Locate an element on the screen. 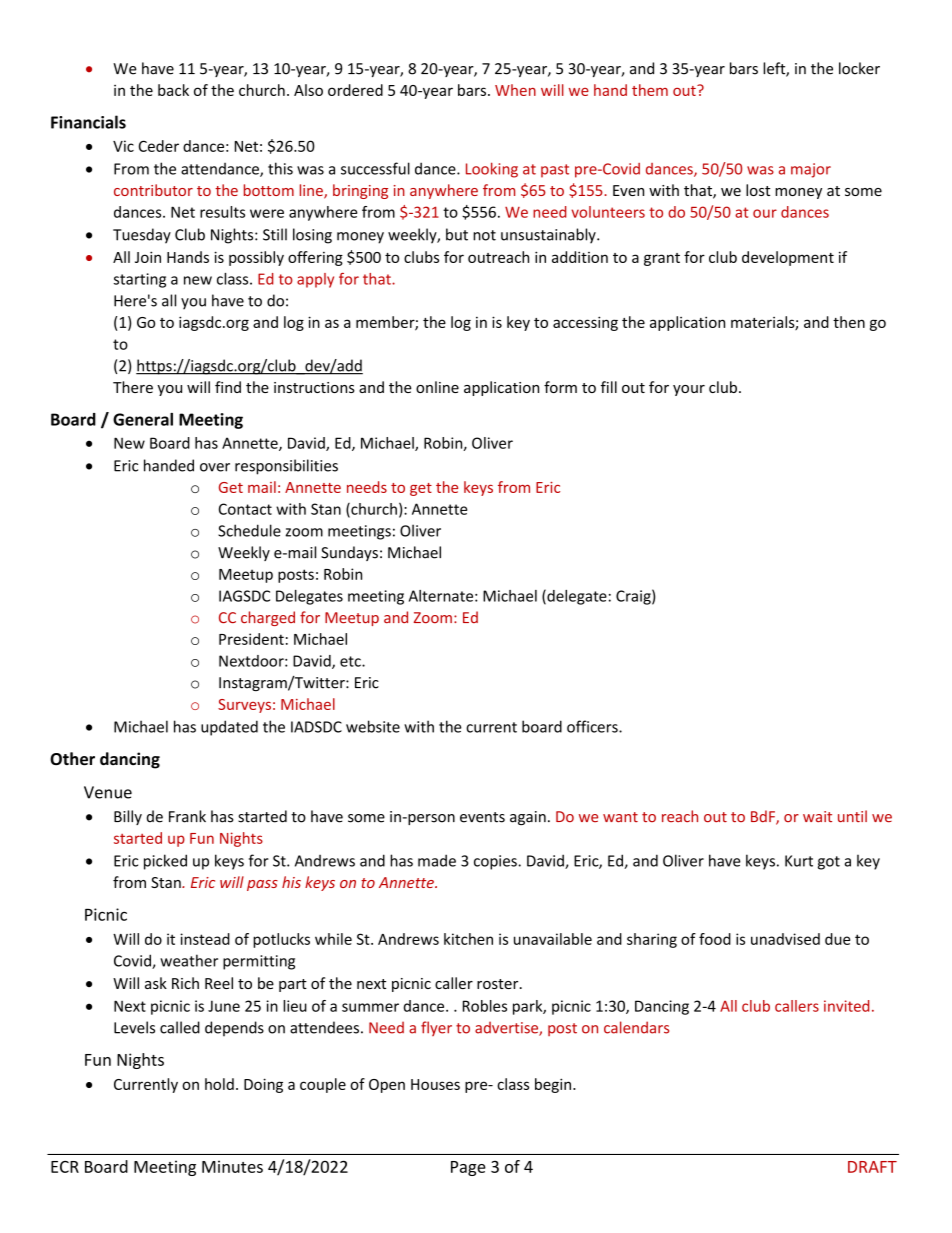 This screenshot has width=952, height=1233. kitchen is located at coordinates (468, 939).
